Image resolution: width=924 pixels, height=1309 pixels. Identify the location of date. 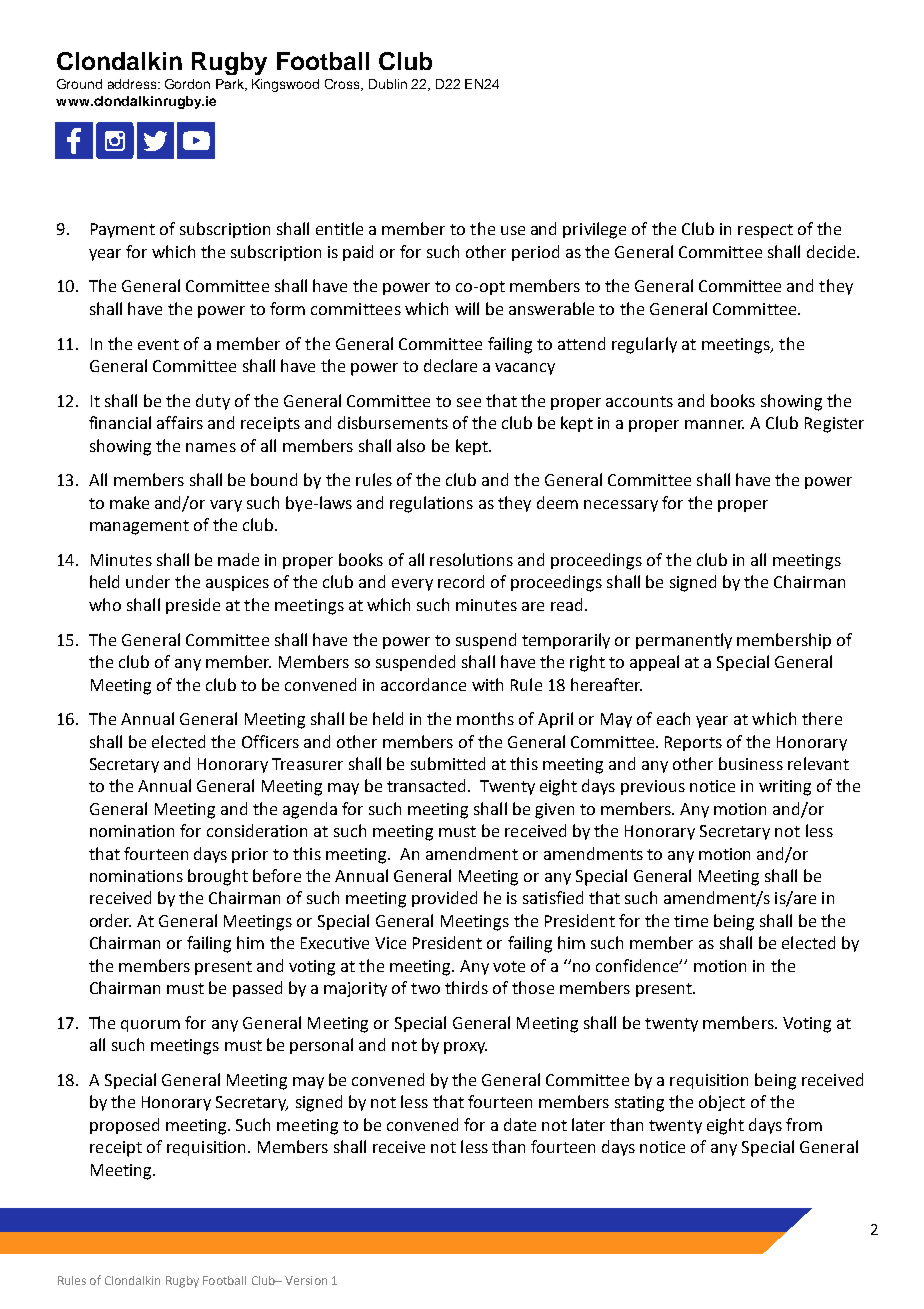
(520, 1124).
